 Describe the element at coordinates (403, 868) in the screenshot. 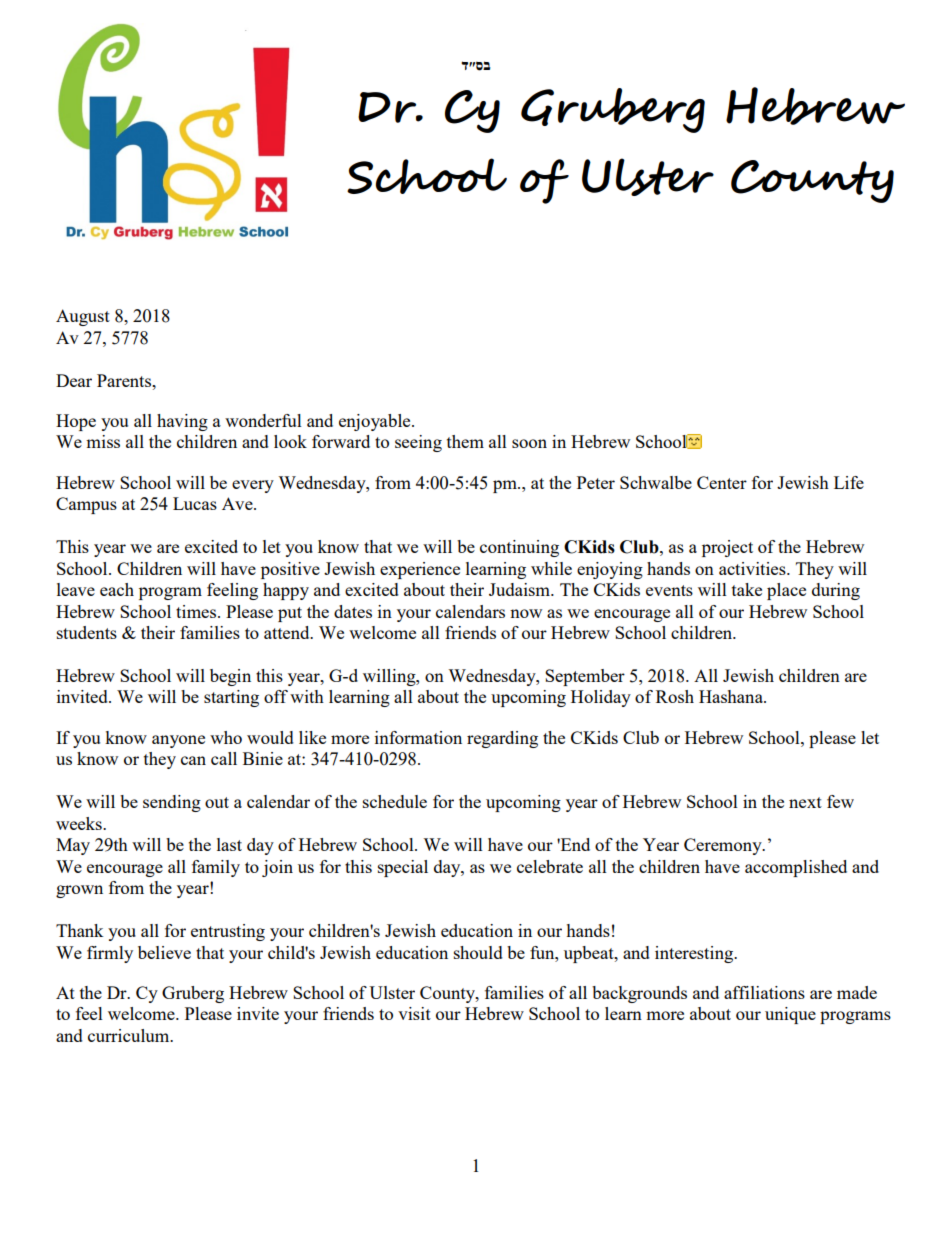

I see `special` at that location.
